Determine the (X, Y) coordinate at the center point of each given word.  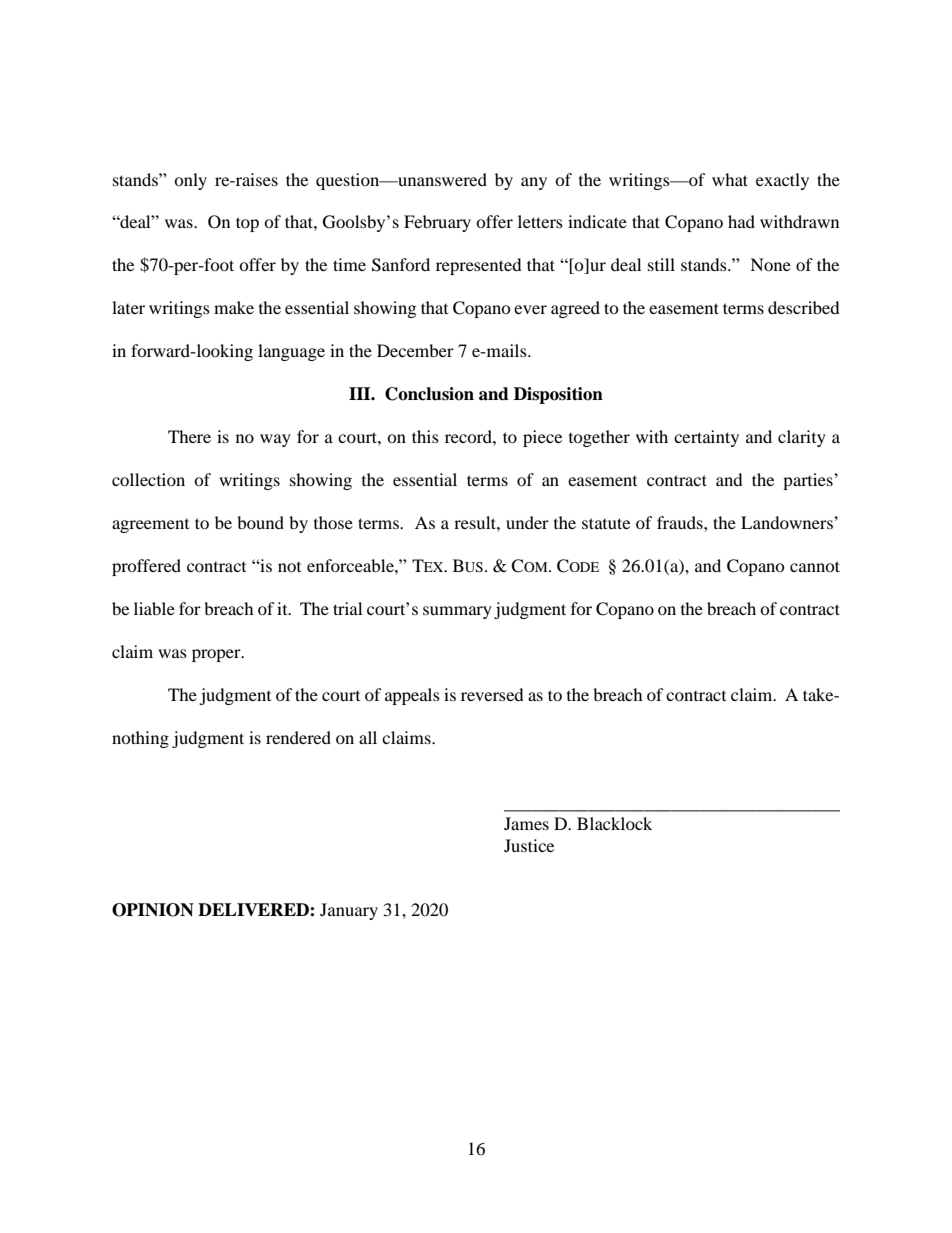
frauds (681, 522)
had (741, 221)
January (349, 911)
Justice (529, 845)
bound (260, 522)
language (291, 352)
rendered (298, 737)
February (437, 223)
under (527, 522)
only (190, 181)
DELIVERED (254, 909)
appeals (412, 696)
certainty (706, 438)
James (526, 823)
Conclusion (429, 394)
